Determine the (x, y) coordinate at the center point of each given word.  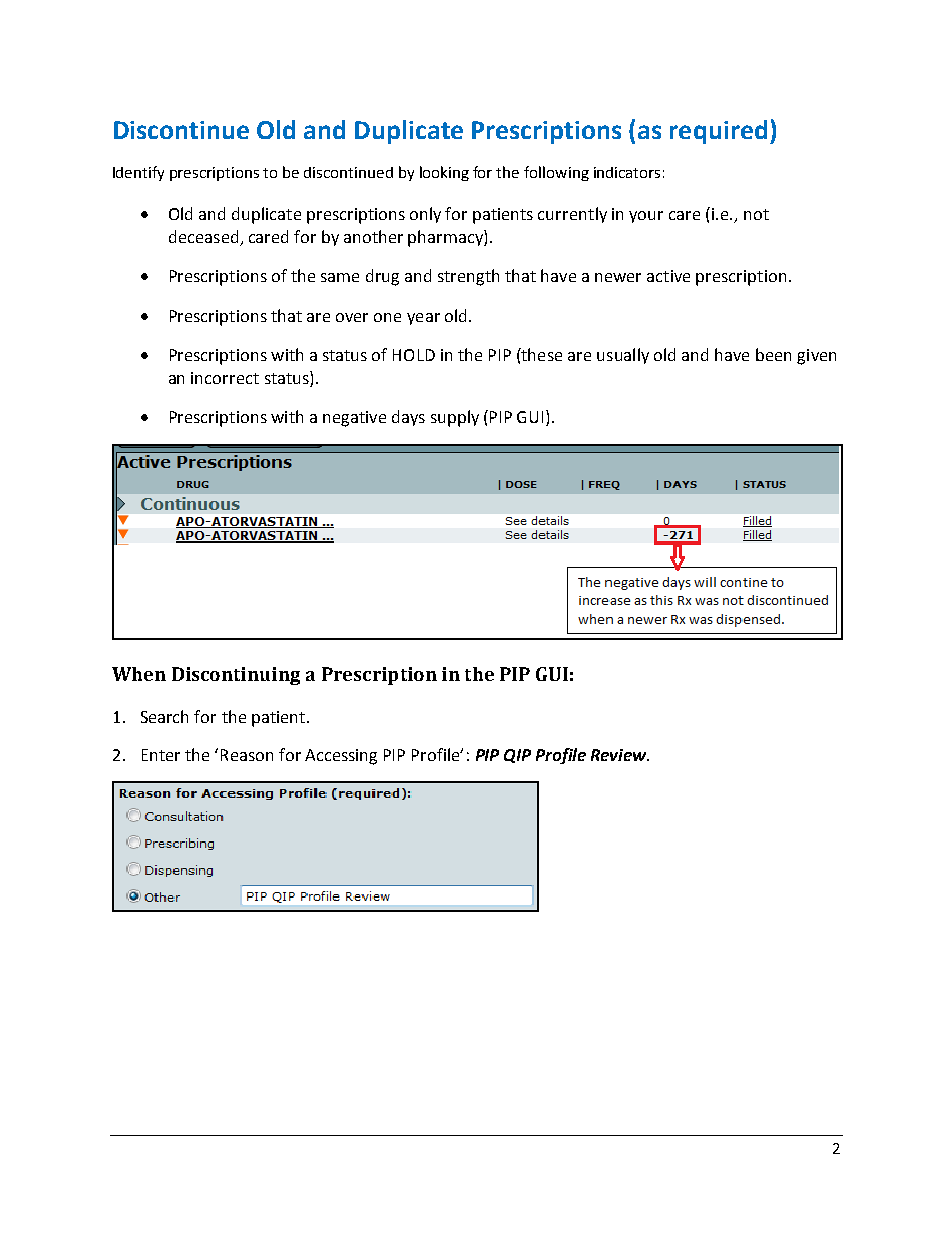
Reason (247, 755)
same (340, 277)
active (668, 276)
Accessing (341, 757)
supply (455, 418)
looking (444, 173)
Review (620, 755)
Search (164, 716)
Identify (138, 173)
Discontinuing (236, 676)
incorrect (225, 378)
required (718, 132)
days (408, 418)
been (773, 354)
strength (468, 277)
